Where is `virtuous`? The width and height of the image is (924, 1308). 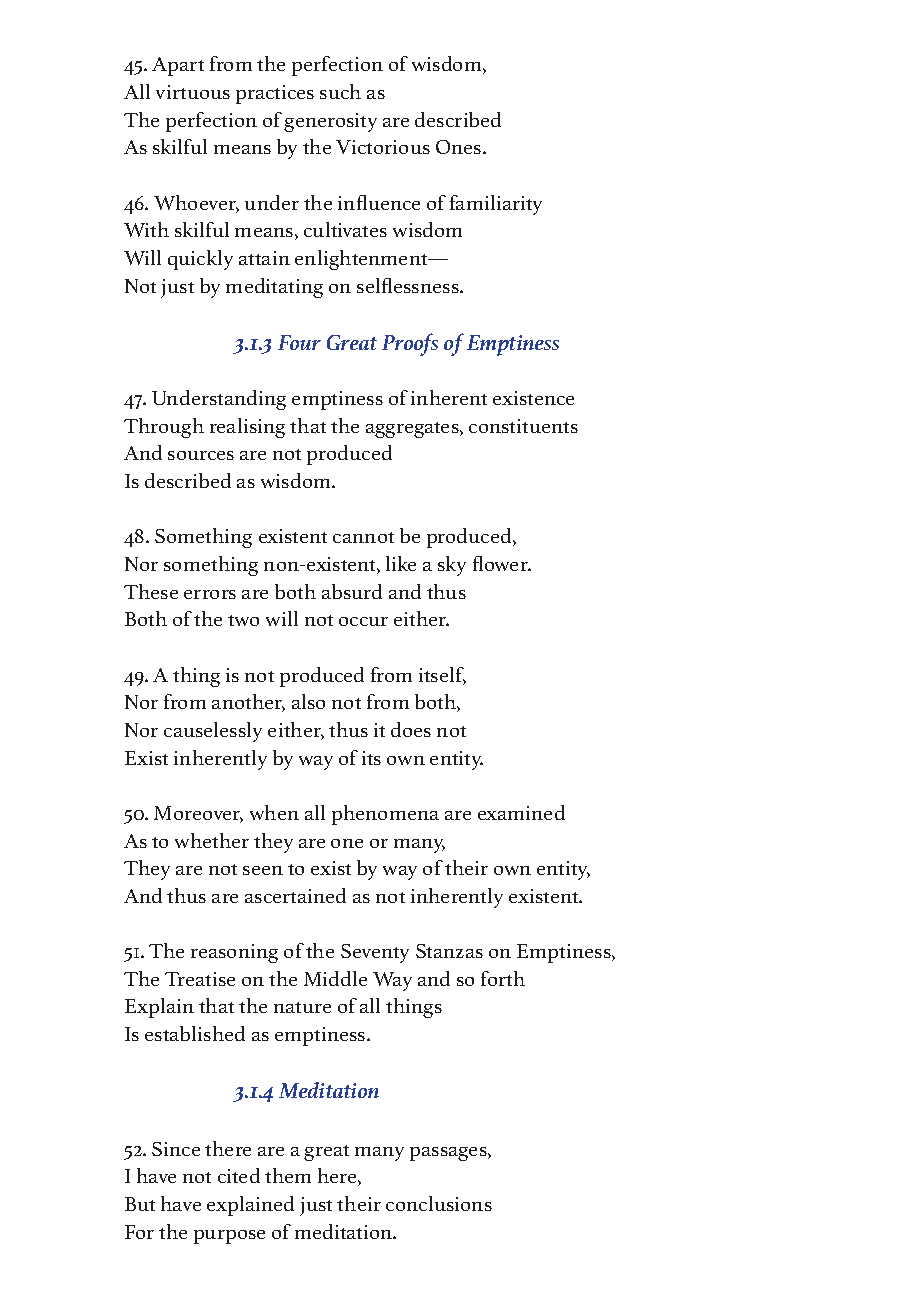 virtuous is located at coordinates (193, 92).
